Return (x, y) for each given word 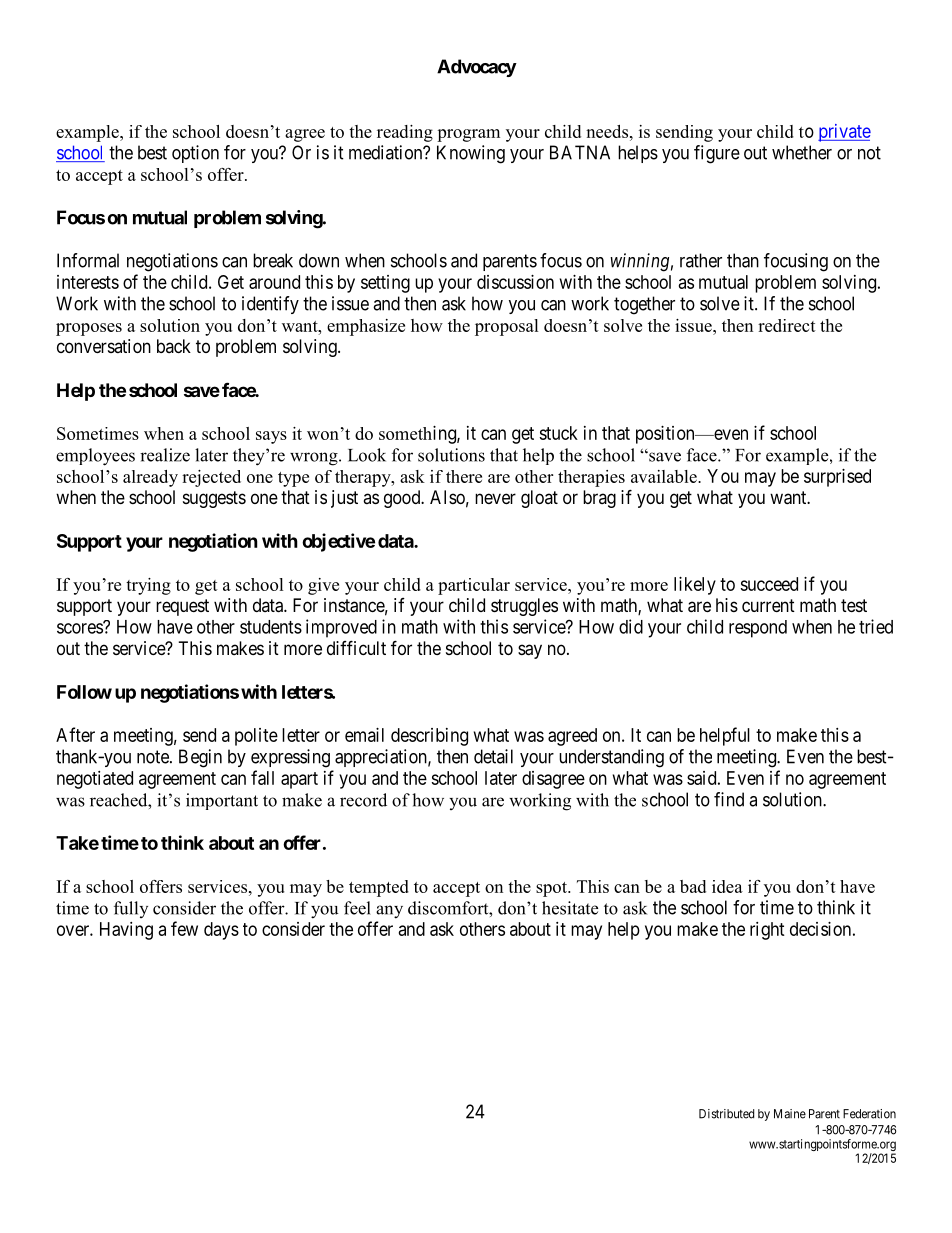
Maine (790, 1114)
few (184, 928)
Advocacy (477, 68)
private (844, 133)
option (195, 154)
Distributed (726, 1114)
